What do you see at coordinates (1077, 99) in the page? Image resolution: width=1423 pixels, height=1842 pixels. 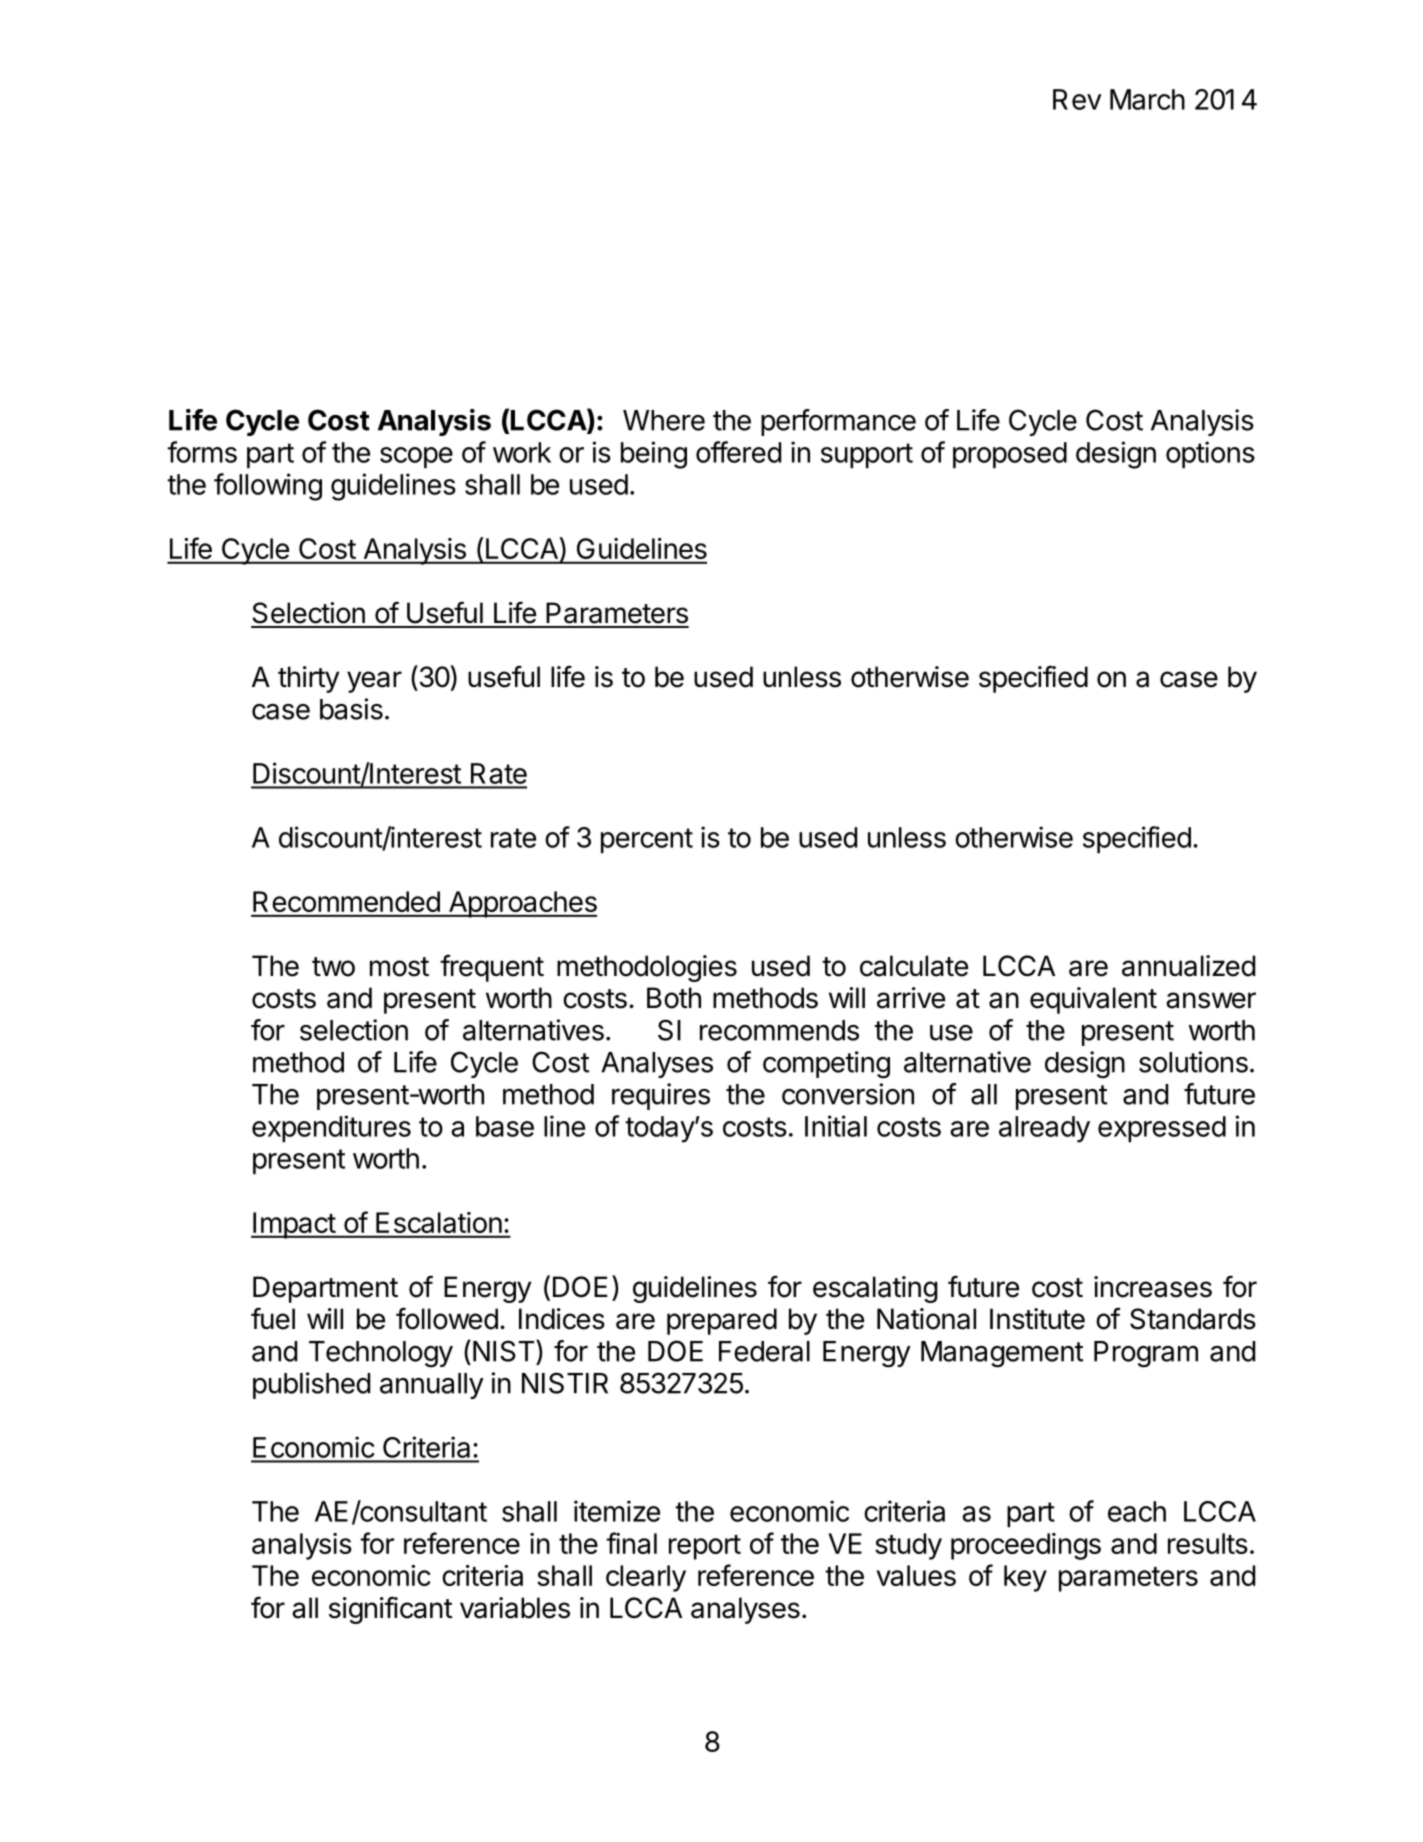 I see `Rev` at bounding box center [1077, 99].
